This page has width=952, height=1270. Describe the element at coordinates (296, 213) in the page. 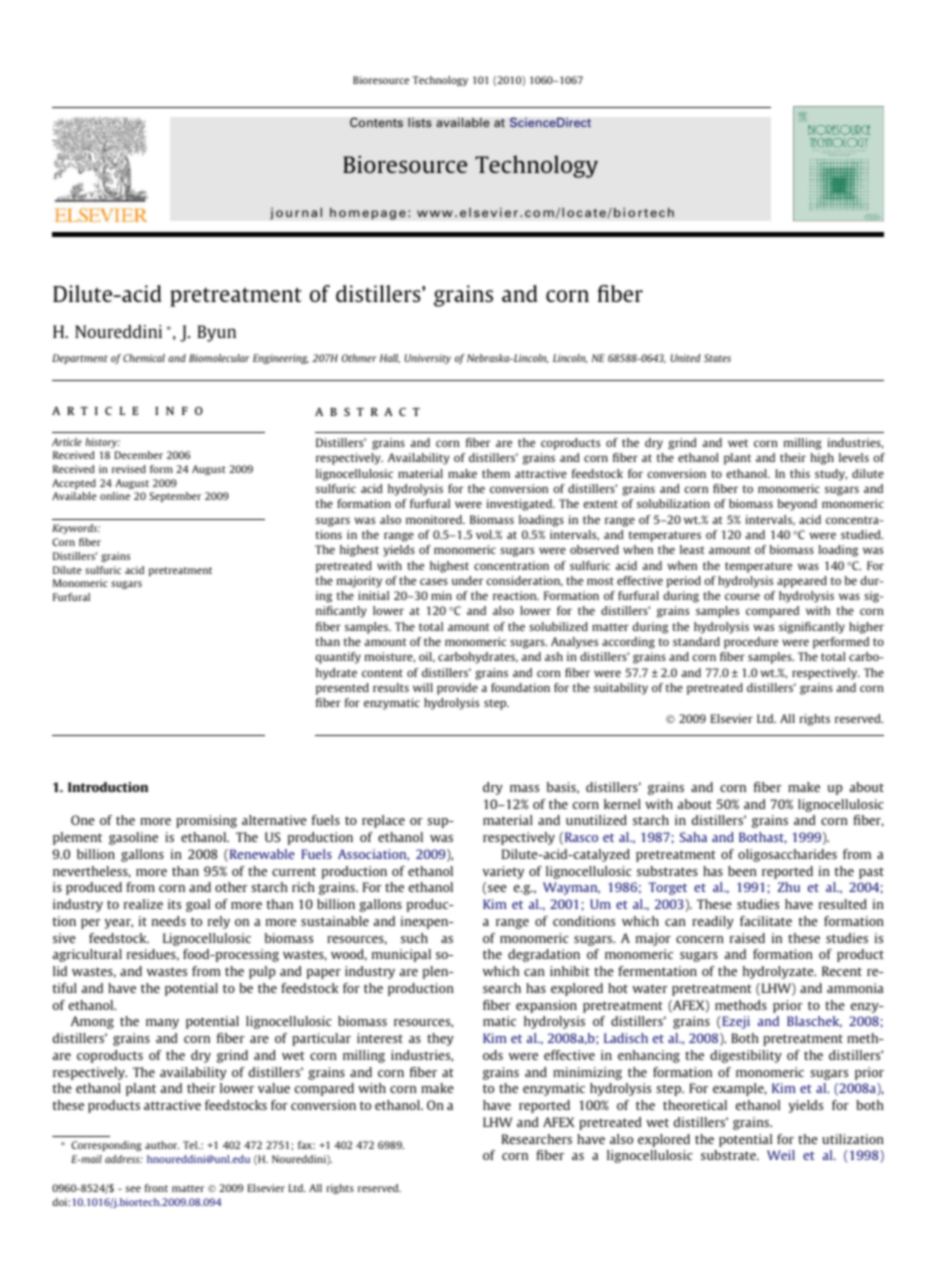

I see `journal` at that location.
